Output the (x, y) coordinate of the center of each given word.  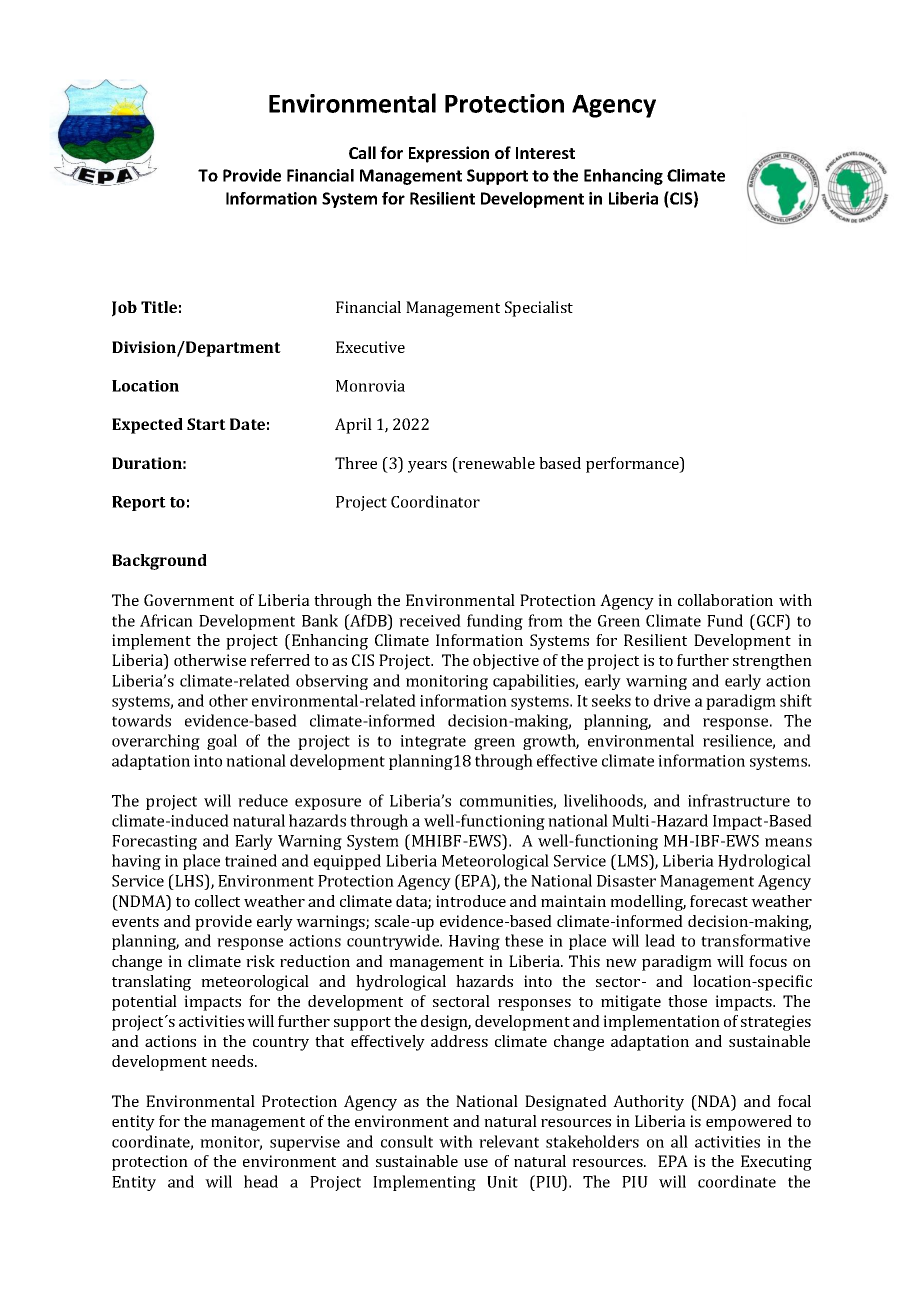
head (261, 1181)
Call (362, 152)
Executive (370, 347)
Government (189, 600)
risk (260, 961)
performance (633, 465)
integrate (433, 742)
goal (222, 742)
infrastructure (739, 800)
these (524, 940)
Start (206, 424)
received (430, 620)
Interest (545, 153)
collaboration (725, 600)
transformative (755, 940)
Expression (449, 154)
